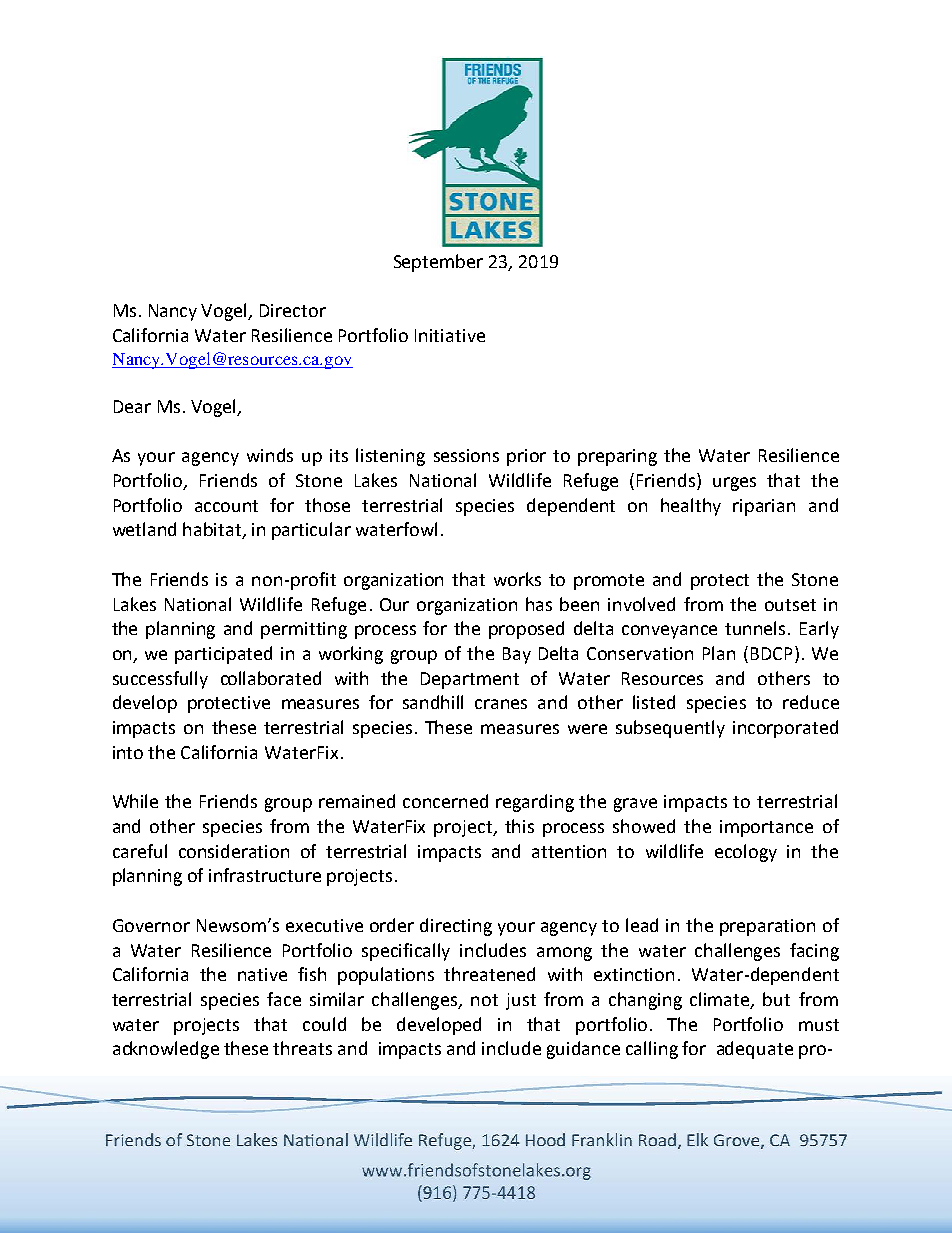 Image resolution: width=952 pixels, height=1233 pixels. I want to click on September, so click(438, 263).
